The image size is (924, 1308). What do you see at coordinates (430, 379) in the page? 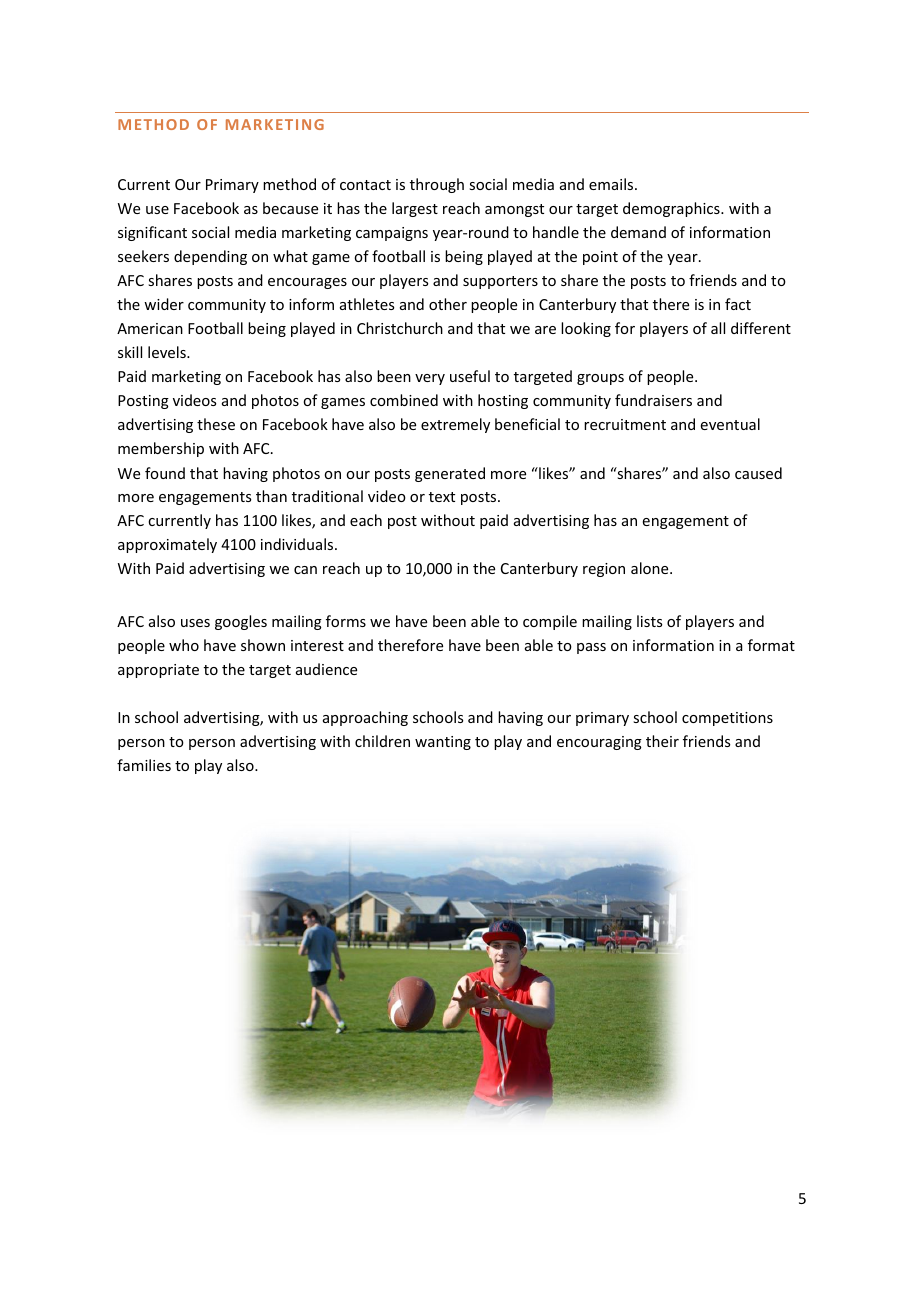
I see `very` at bounding box center [430, 379].
